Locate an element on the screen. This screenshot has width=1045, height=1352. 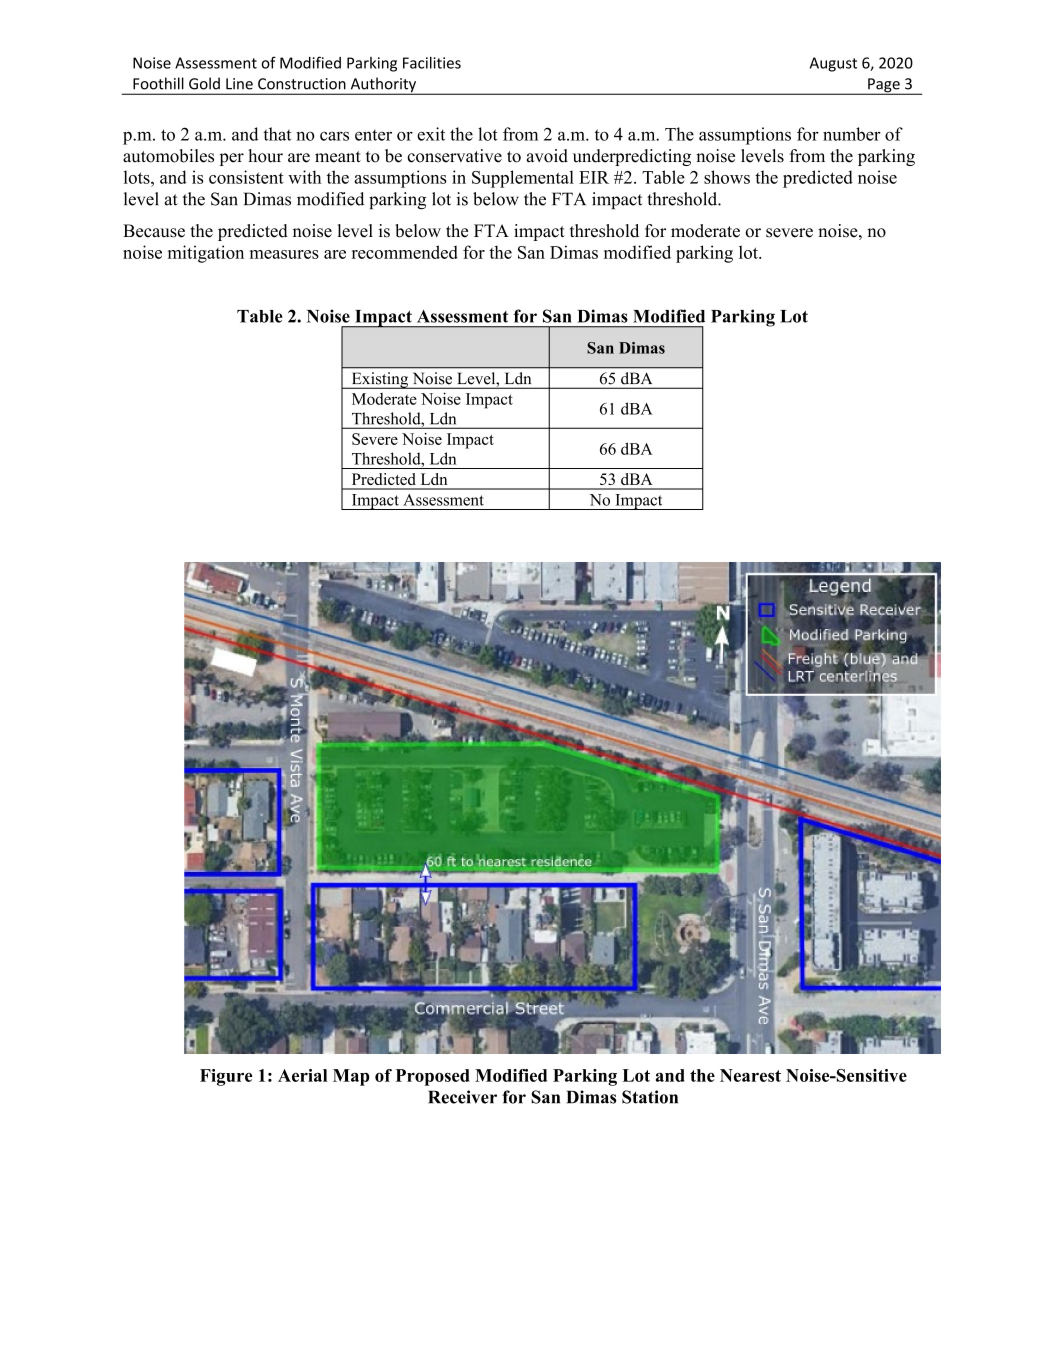
Existing is located at coordinates (380, 380).
